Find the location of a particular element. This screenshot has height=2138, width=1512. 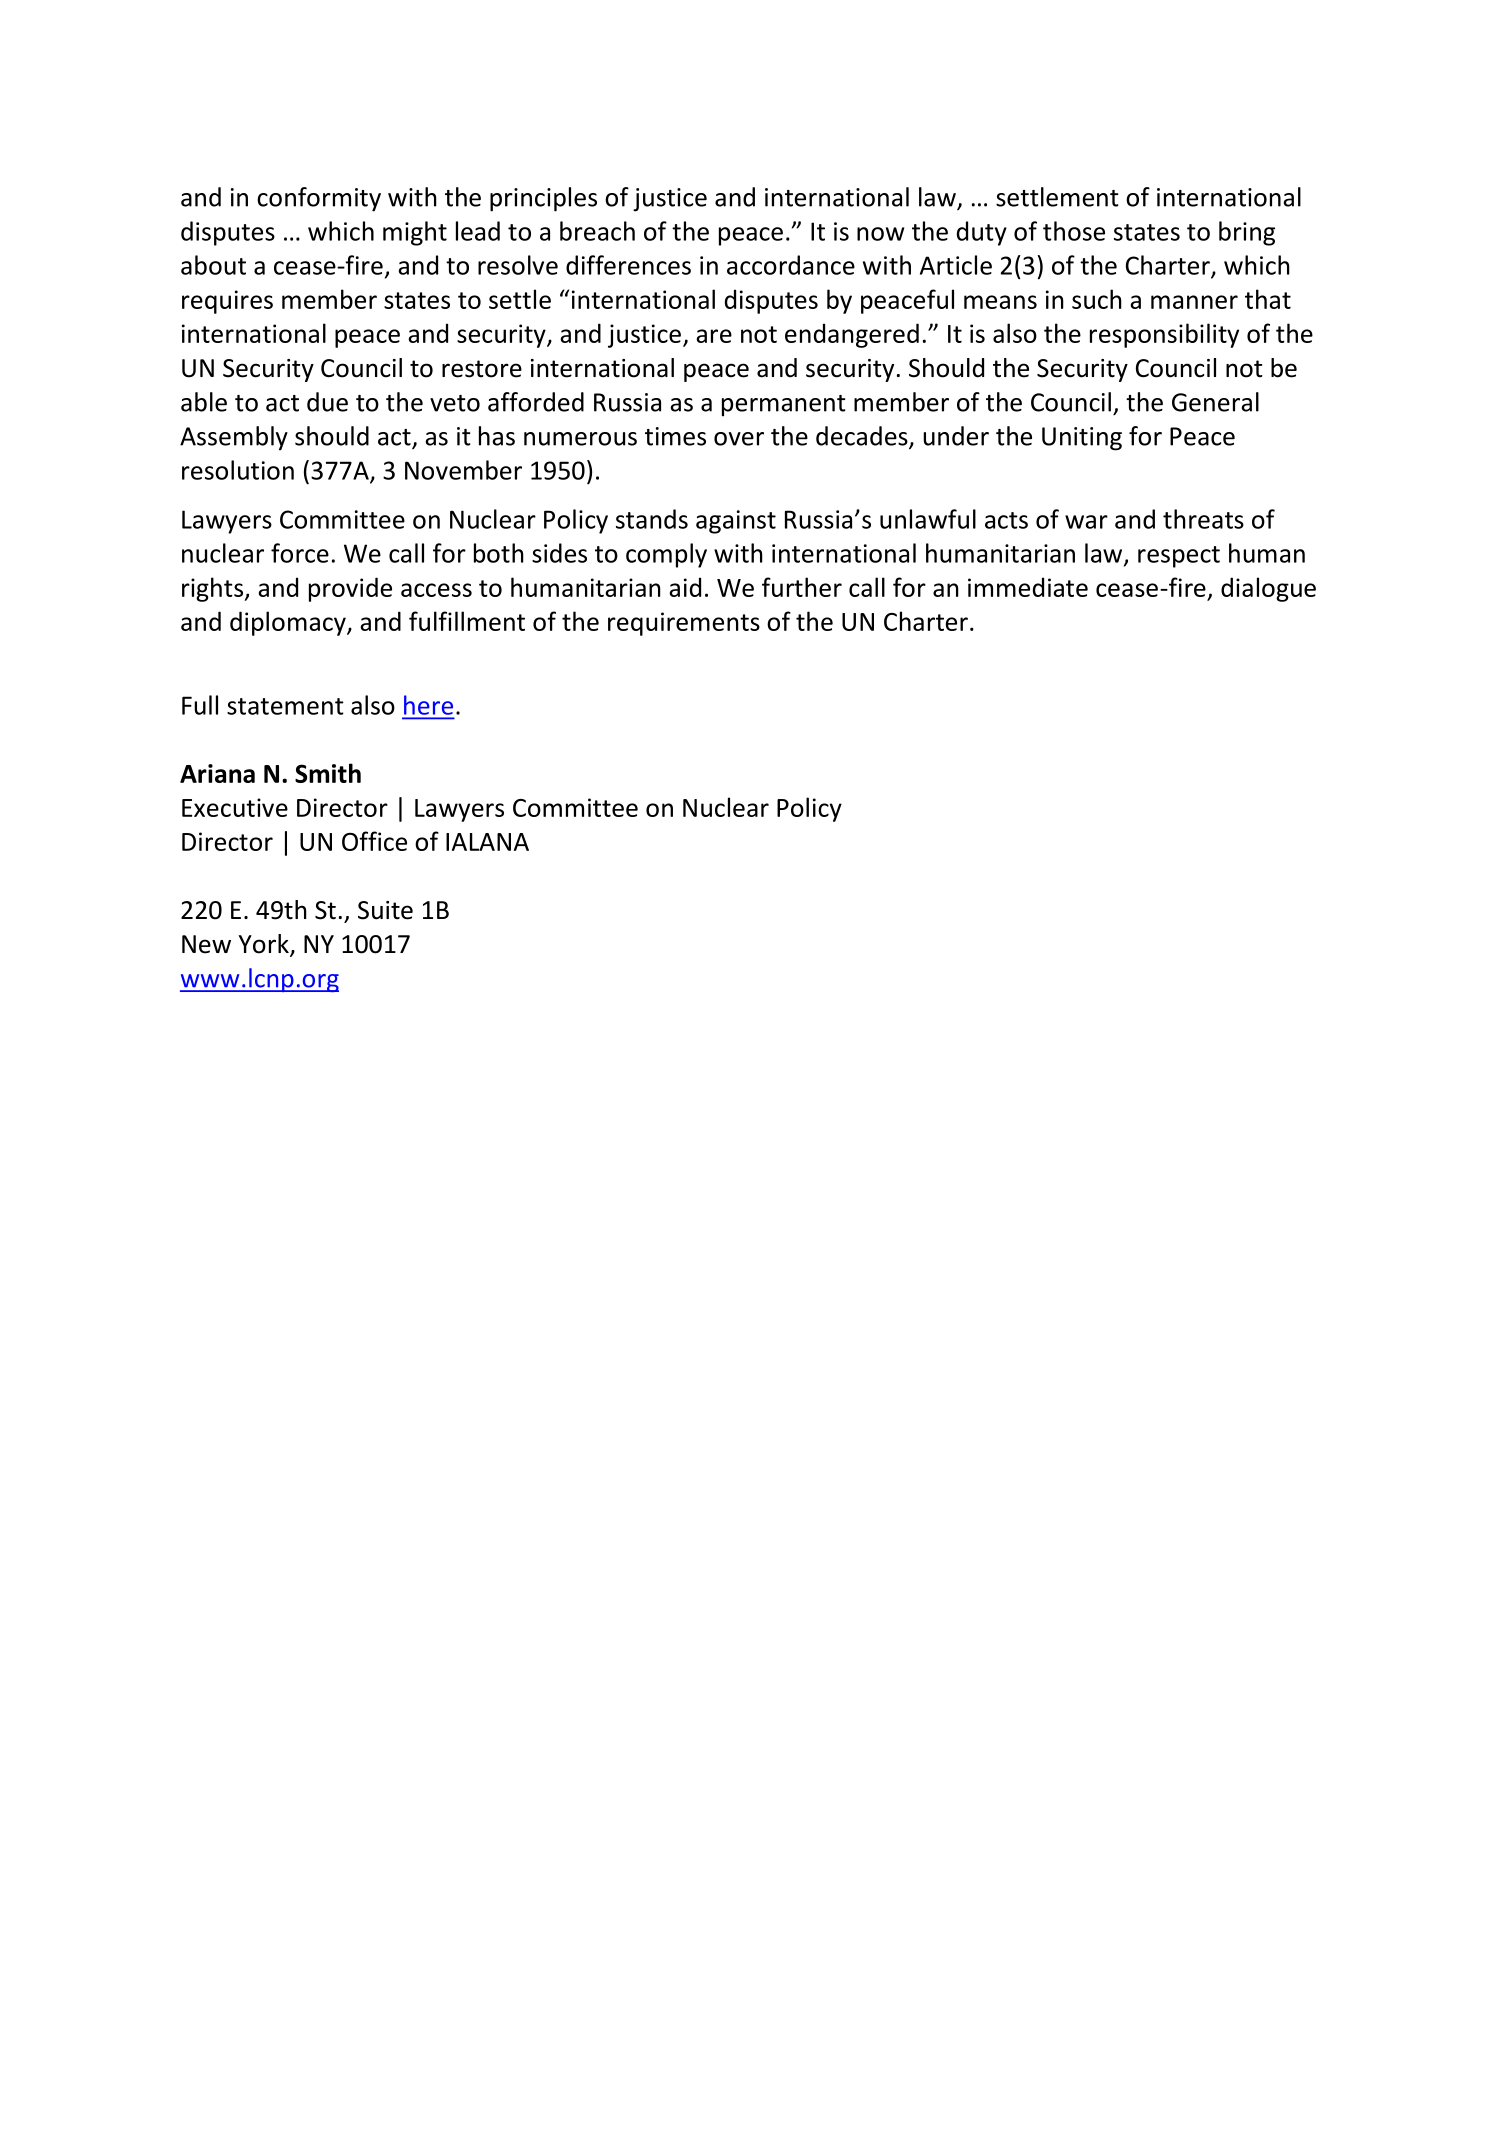

York is located at coordinates (265, 945).
